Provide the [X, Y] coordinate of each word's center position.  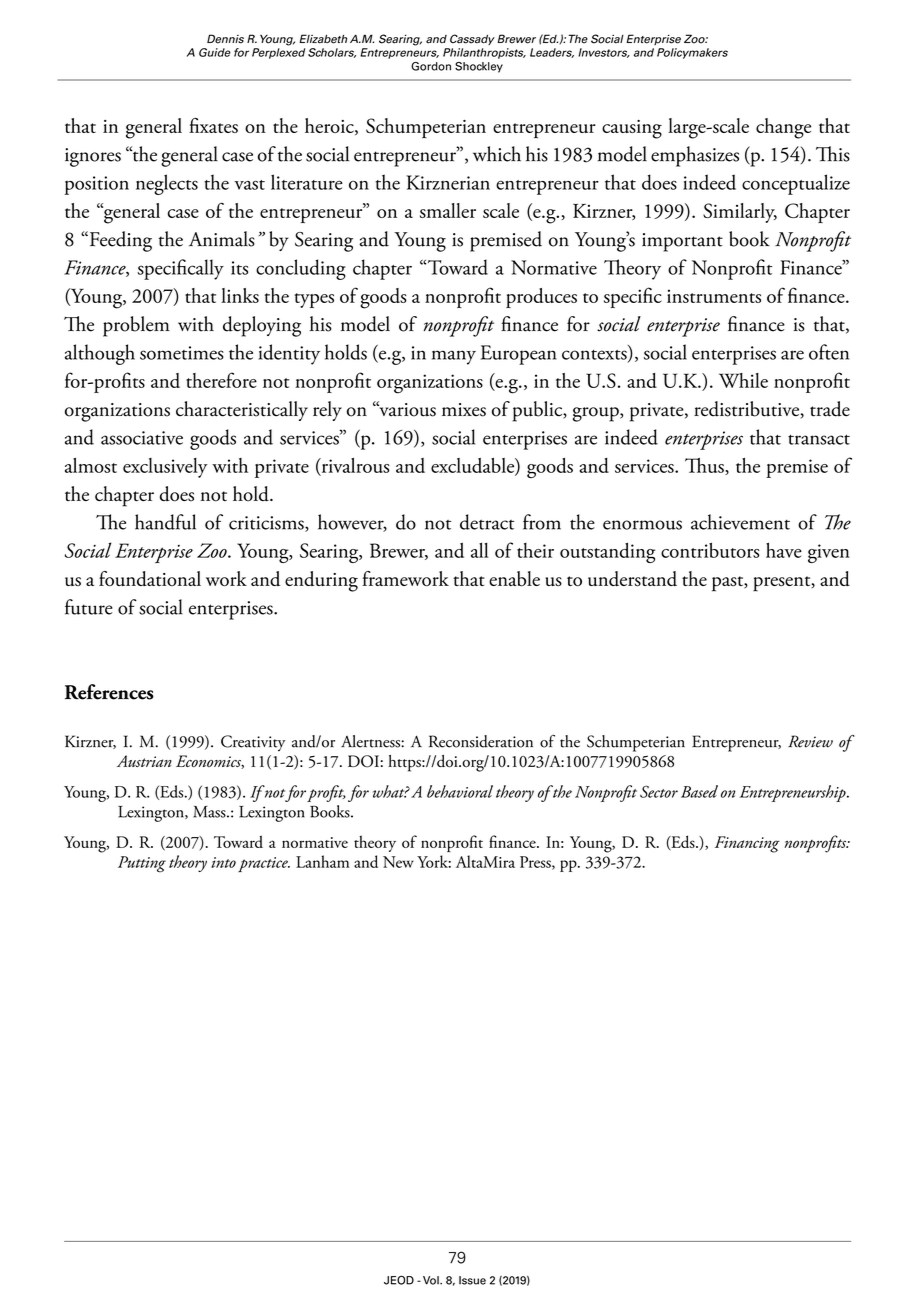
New [398, 862]
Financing [747, 844]
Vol [432, 1280]
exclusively [165, 468]
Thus [705, 466]
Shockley [479, 67]
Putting [142, 864]
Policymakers [692, 53]
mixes [464, 410]
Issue [472, 1280]
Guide [215, 52]
